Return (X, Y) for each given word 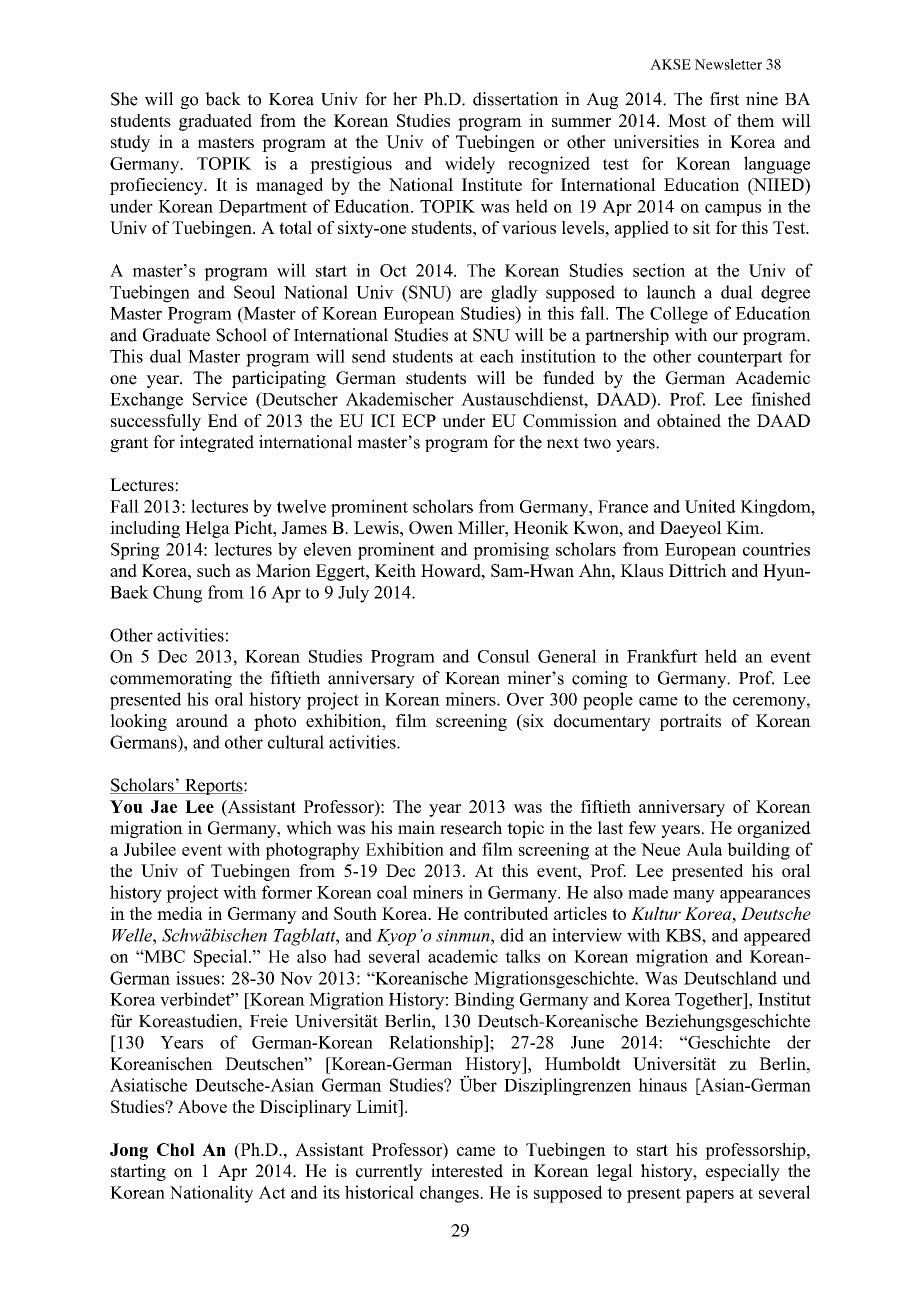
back (223, 99)
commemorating (171, 679)
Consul (504, 656)
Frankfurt (662, 656)
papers (710, 1196)
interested (467, 1171)
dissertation (515, 99)
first (724, 99)
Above (202, 1106)
